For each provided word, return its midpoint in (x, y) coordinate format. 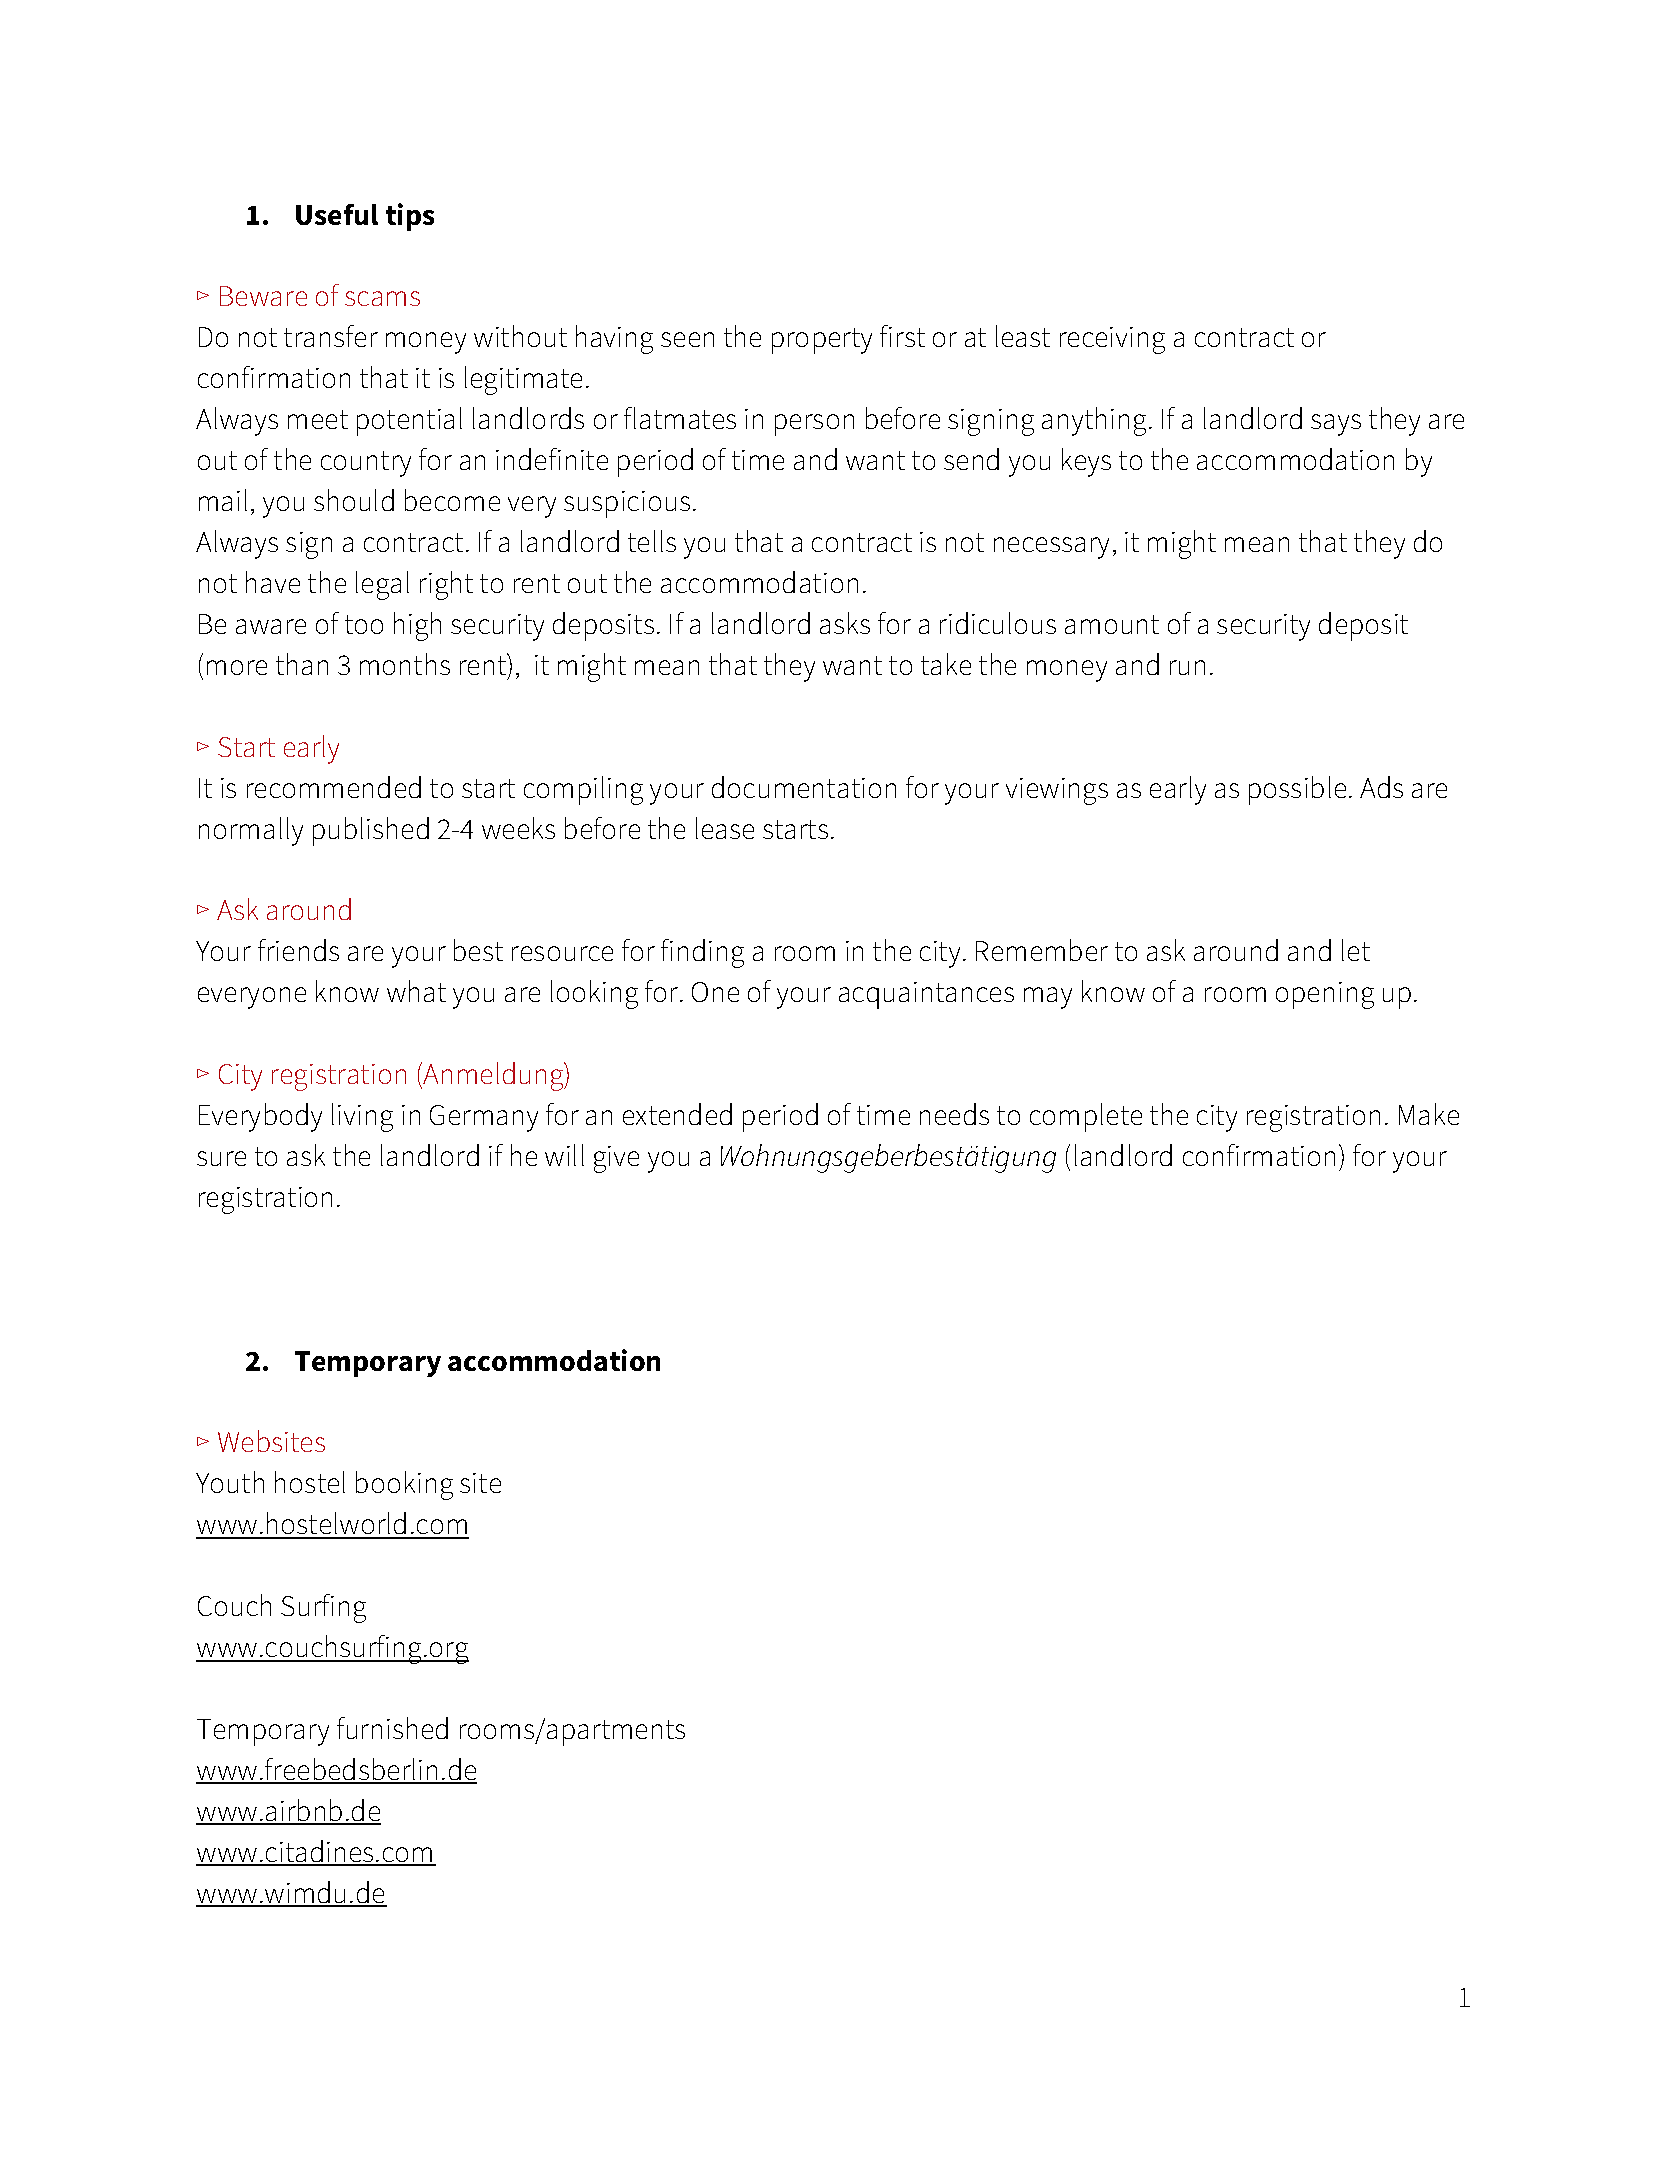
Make (1429, 1114)
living (362, 1117)
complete (1086, 1117)
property (822, 341)
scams (382, 298)
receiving (1112, 340)
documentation (804, 787)
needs (954, 1114)
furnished (392, 1728)
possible (1297, 790)
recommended (334, 787)
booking (404, 1485)
